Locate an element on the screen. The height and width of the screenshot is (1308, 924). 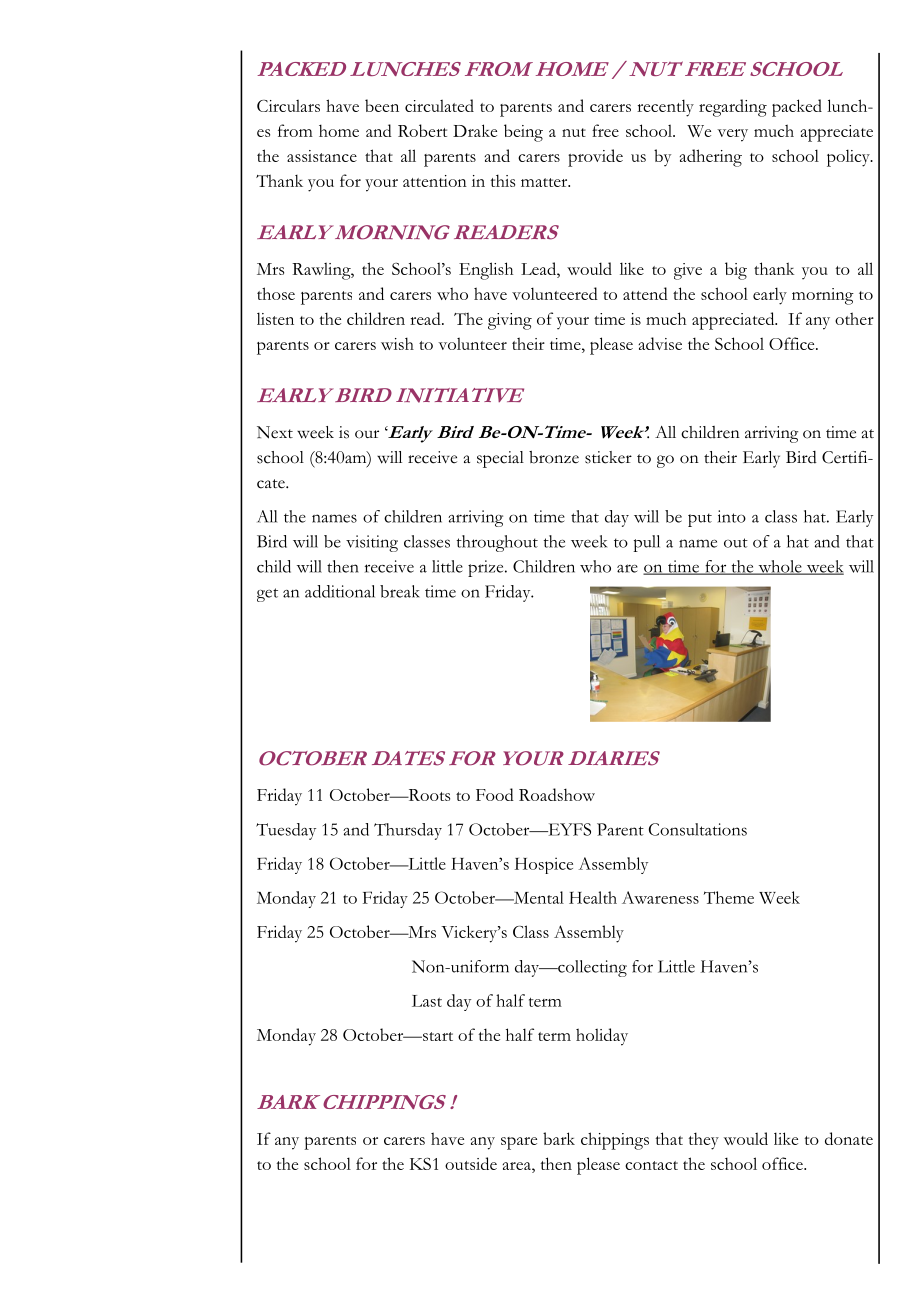
being is located at coordinates (523, 133).
